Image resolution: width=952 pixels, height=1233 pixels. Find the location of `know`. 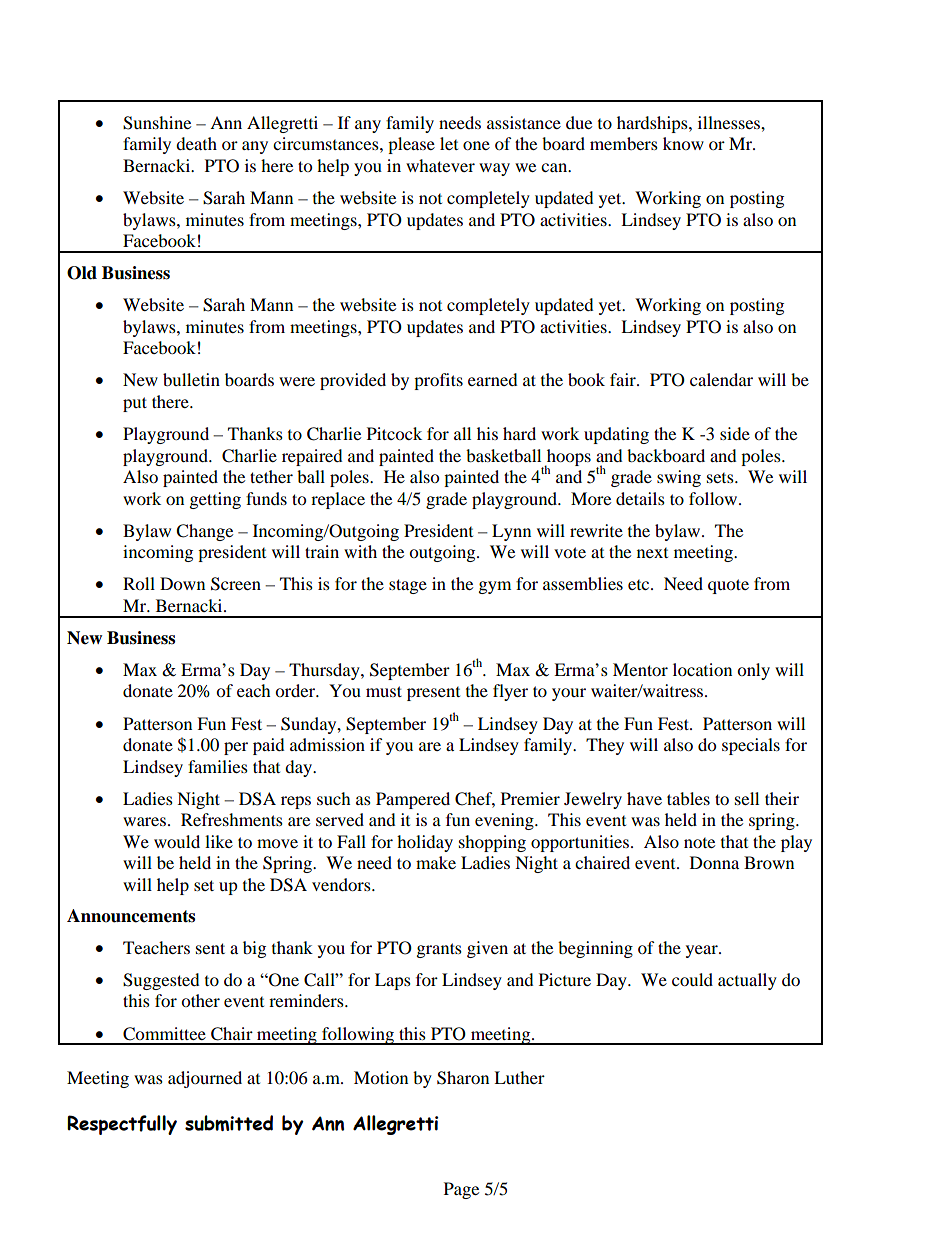

know is located at coordinates (683, 143).
